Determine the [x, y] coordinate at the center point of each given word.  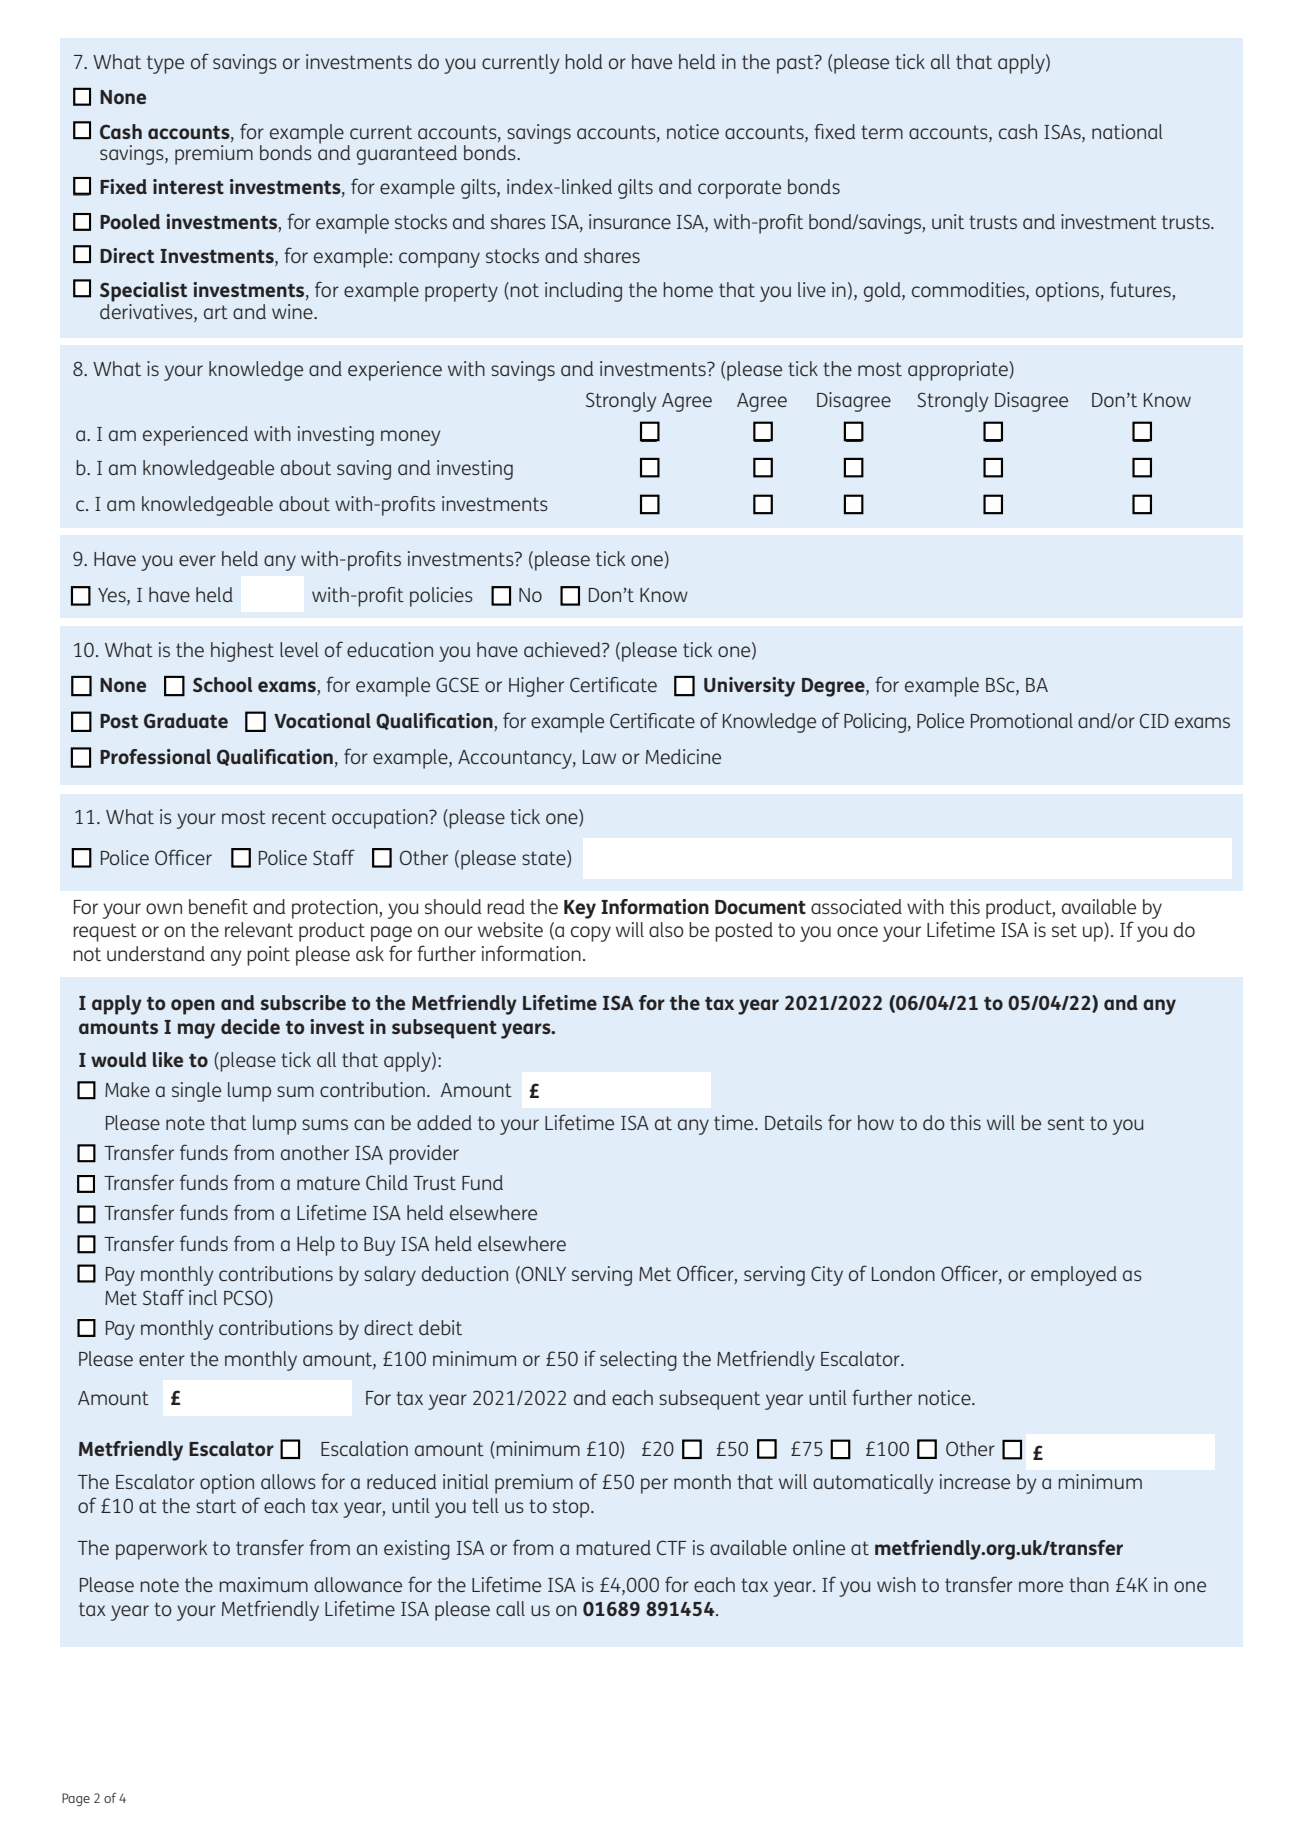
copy [591, 934]
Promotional [1022, 720]
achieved [563, 649]
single [196, 1092]
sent [1066, 1123]
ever [197, 560]
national [1127, 131]
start [216, 1506]
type [165, 64]
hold [583, 61]
